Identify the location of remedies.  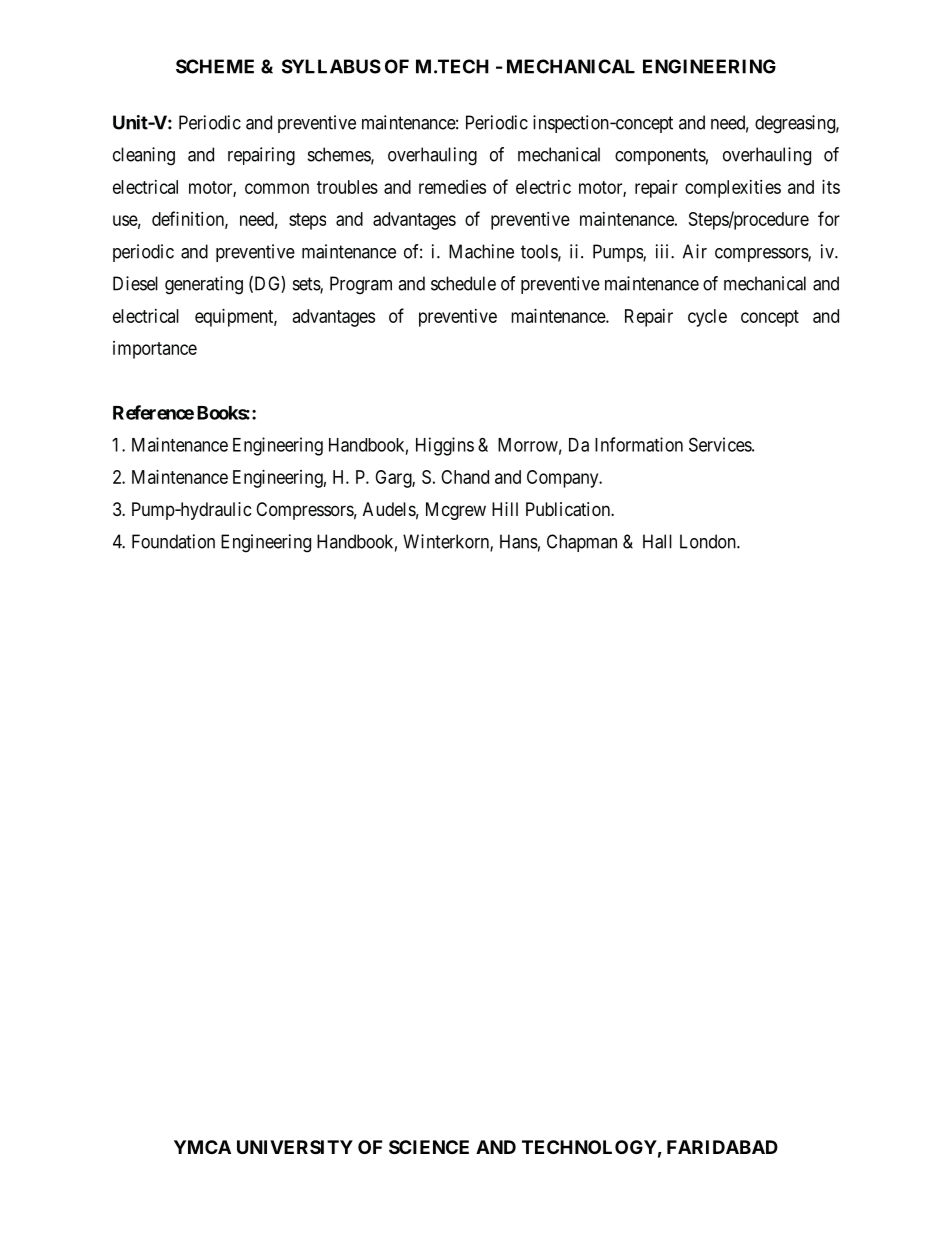
(452, 187).
